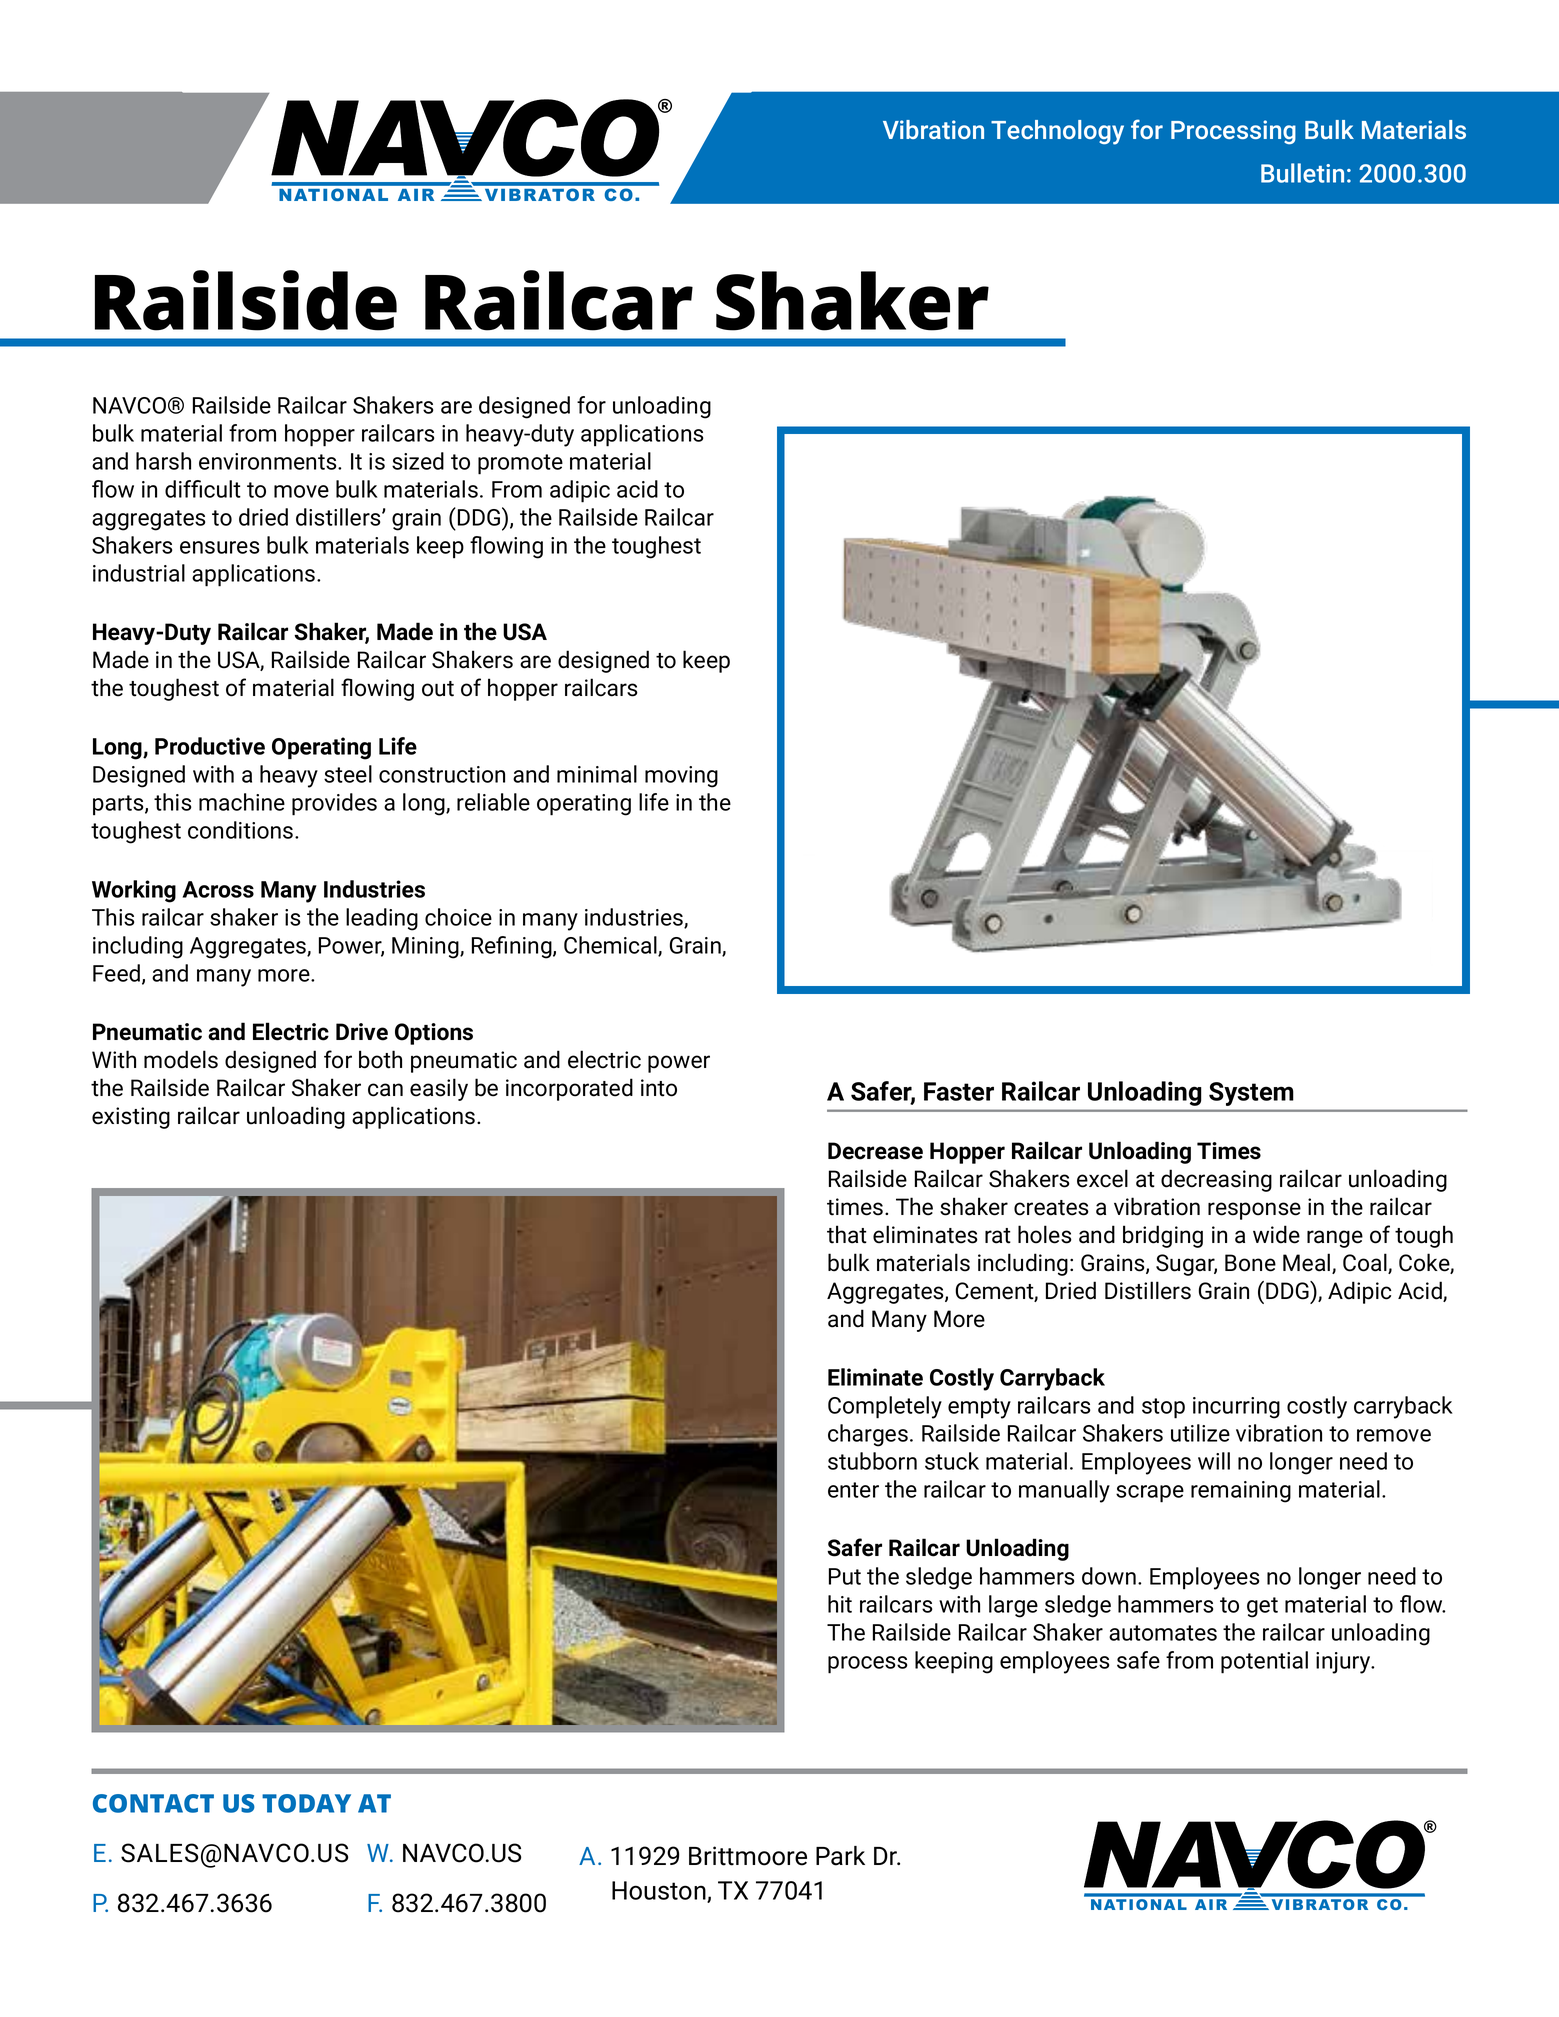 The image size is (1559, 2017). Describe the element at coordinates (840, 1856) in the image. I see `Park` at that location.
